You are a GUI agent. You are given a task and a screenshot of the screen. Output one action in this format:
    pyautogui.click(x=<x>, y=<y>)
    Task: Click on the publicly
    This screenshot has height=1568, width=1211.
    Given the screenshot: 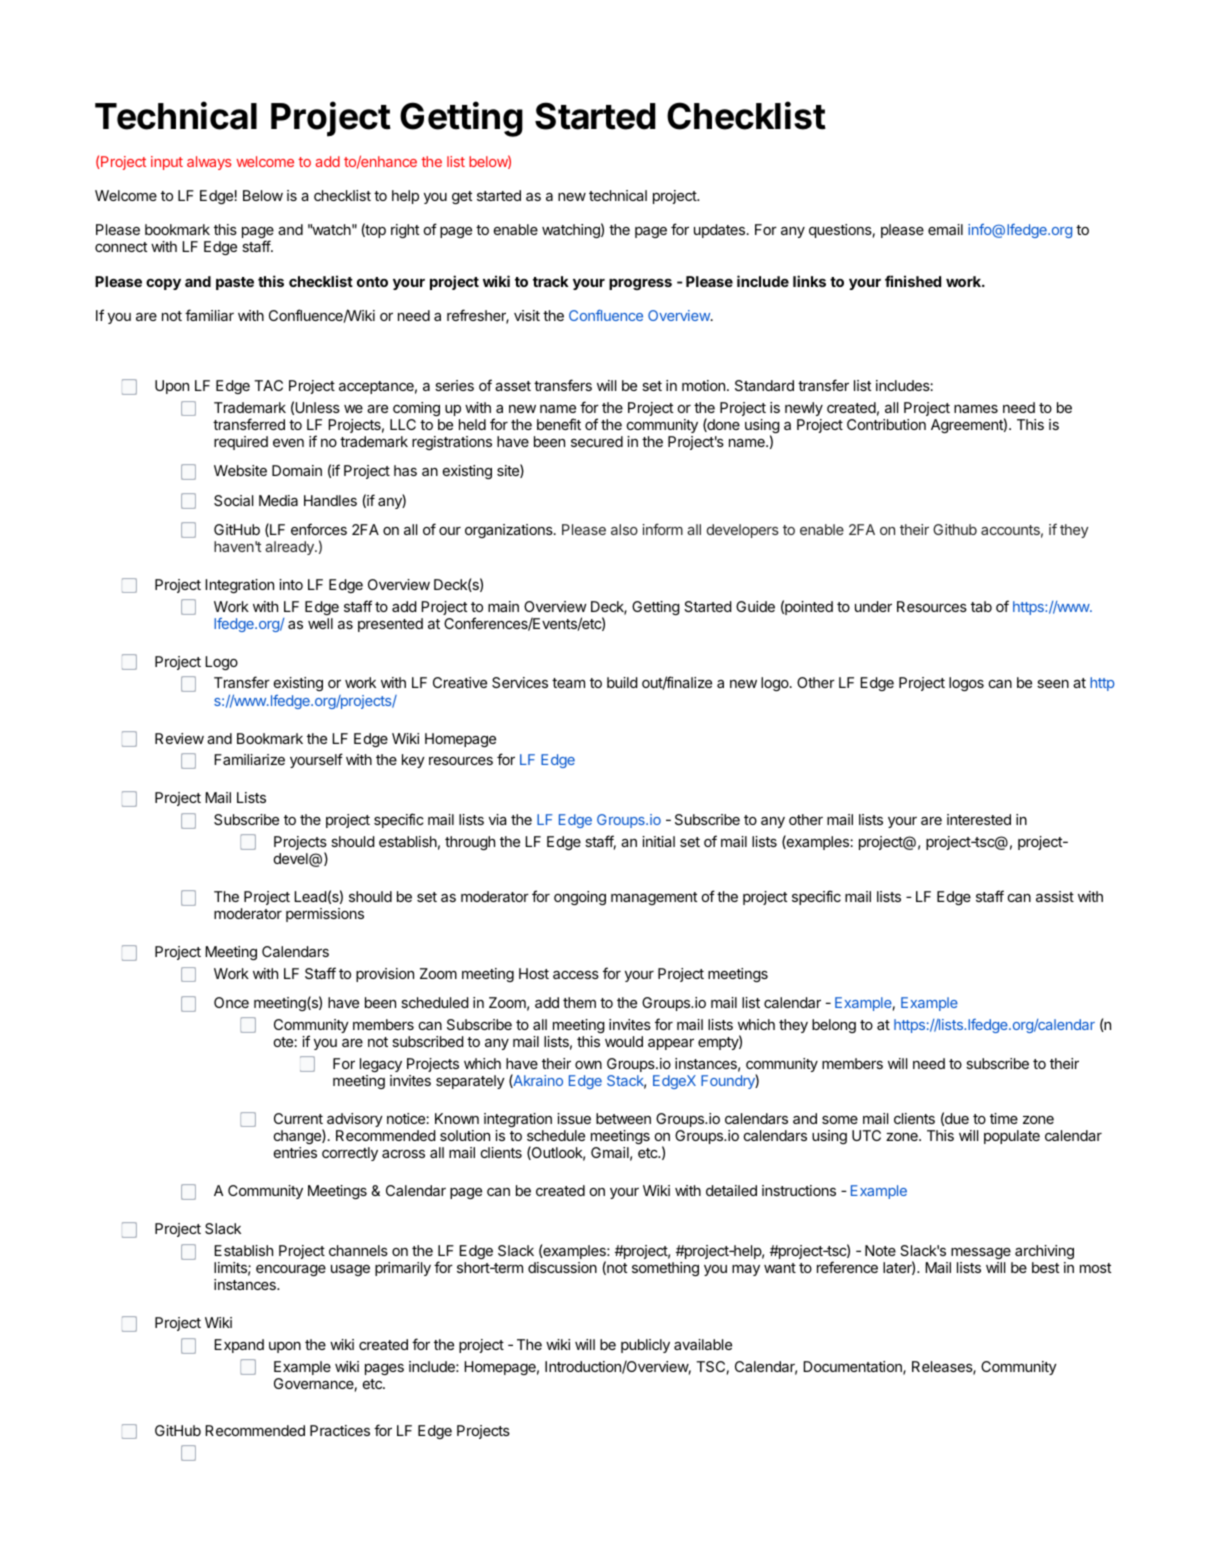 What is the action you would take?
    pyautogui.click(x=645, y=1346)
